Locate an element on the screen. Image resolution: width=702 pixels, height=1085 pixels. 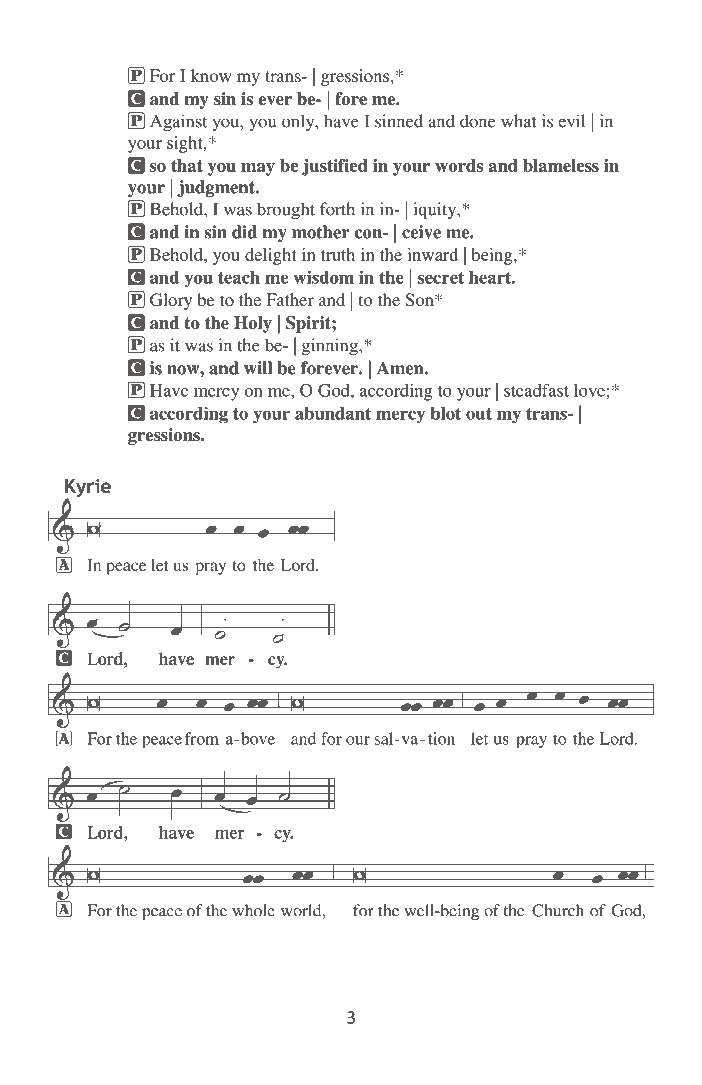
Glory is located at coordinates (171, 301).
